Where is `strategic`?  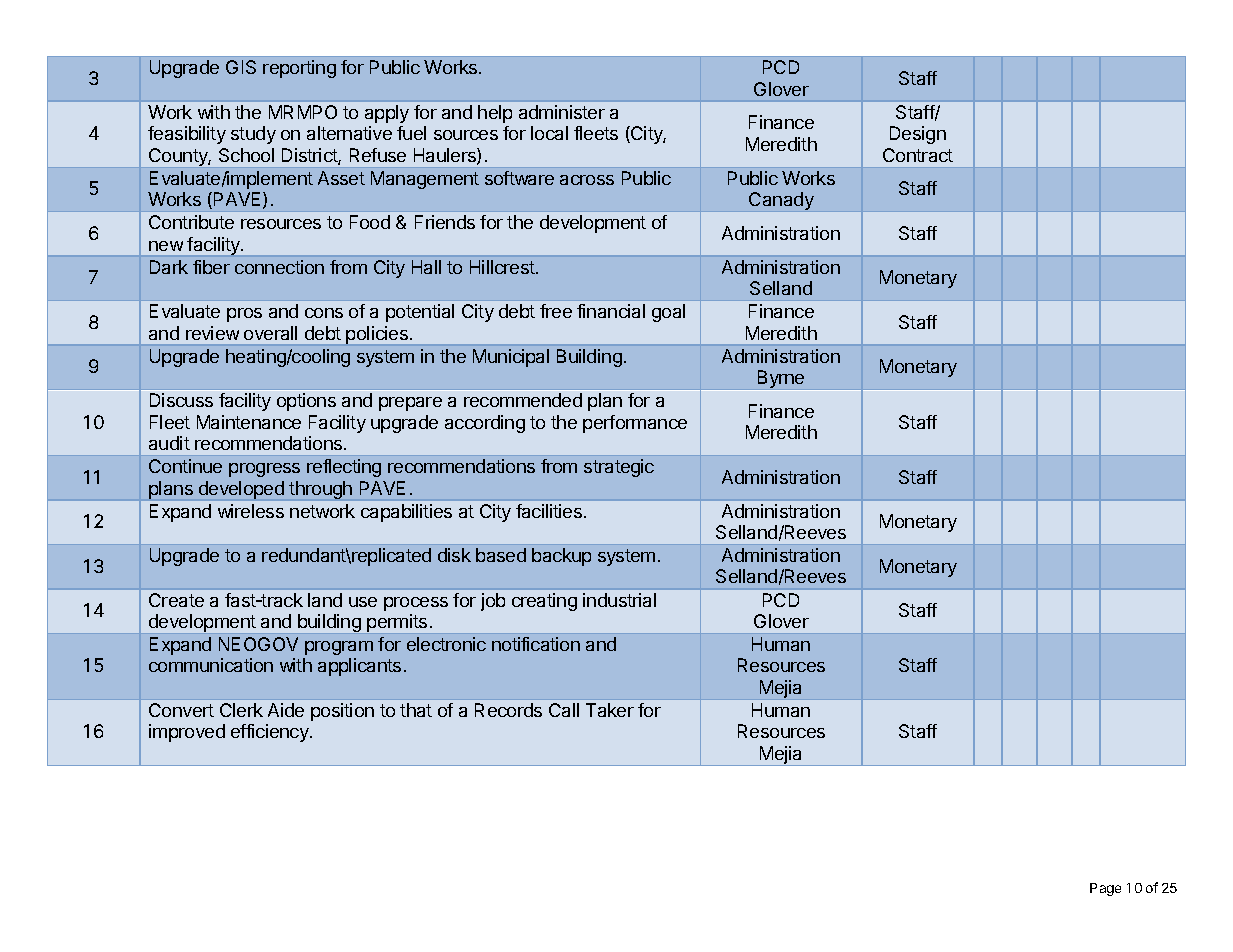
strategic is located at coordinates (619, 468).
